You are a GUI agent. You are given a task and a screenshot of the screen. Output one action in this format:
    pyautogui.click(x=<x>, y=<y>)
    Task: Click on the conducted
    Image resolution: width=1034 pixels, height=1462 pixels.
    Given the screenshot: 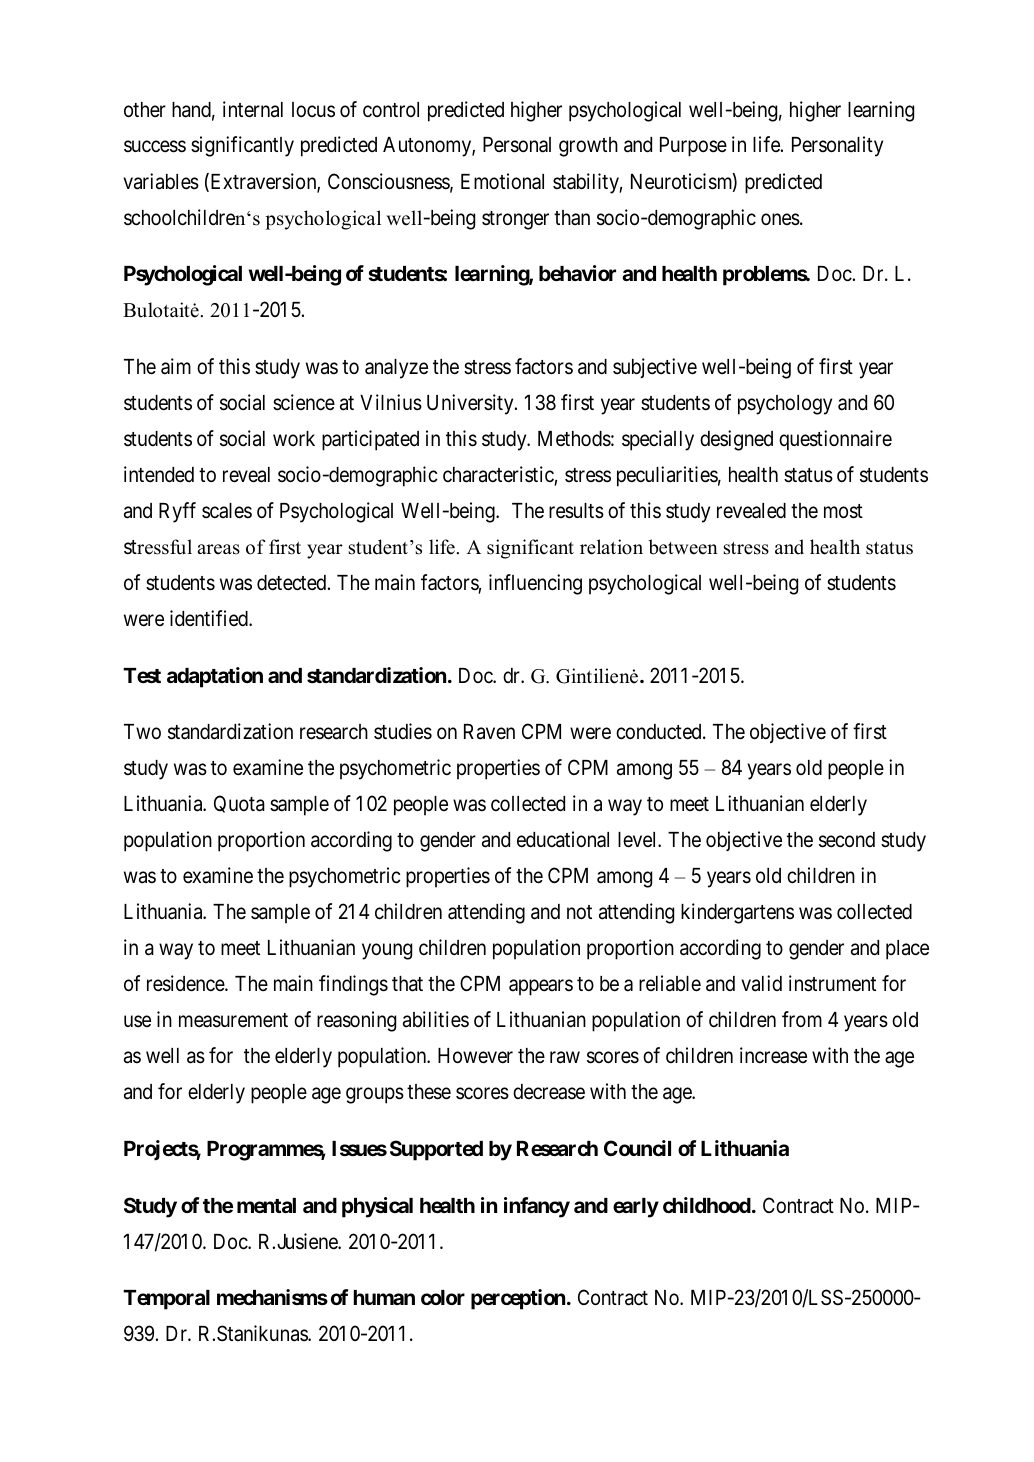 What is the action you would take?
    pyautogui.click(x=660, y=732)
